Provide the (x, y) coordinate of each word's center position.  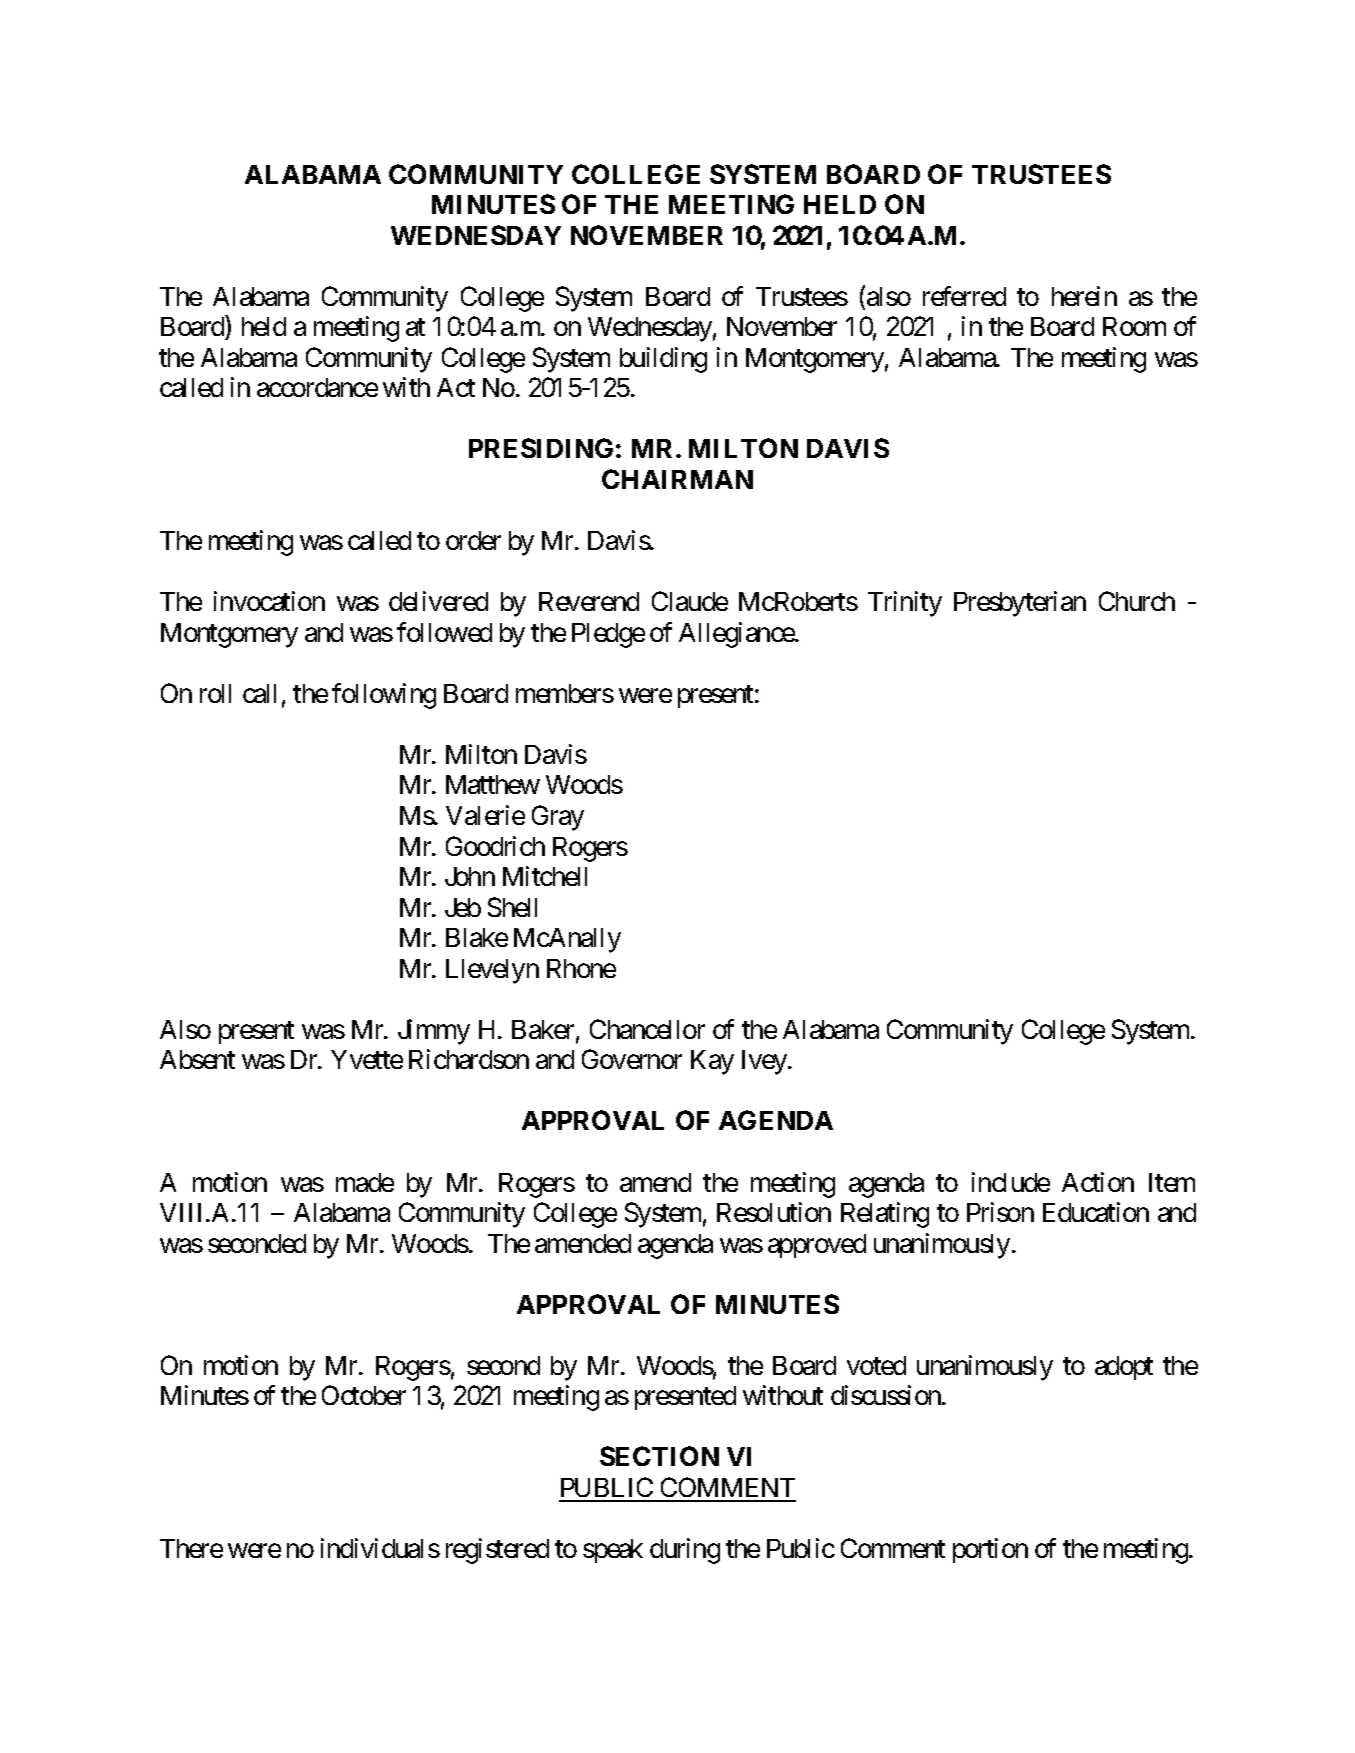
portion (990, 1550)
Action (1098, 1182)
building (663, 360)
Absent (197, 1059)
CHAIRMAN (677, 479)
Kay (712, 1062)
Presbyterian (1020, 604)
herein (1084, 296)
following (384, 696)
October (364, 1395)
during (685, 1551)
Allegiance (737, 635)
